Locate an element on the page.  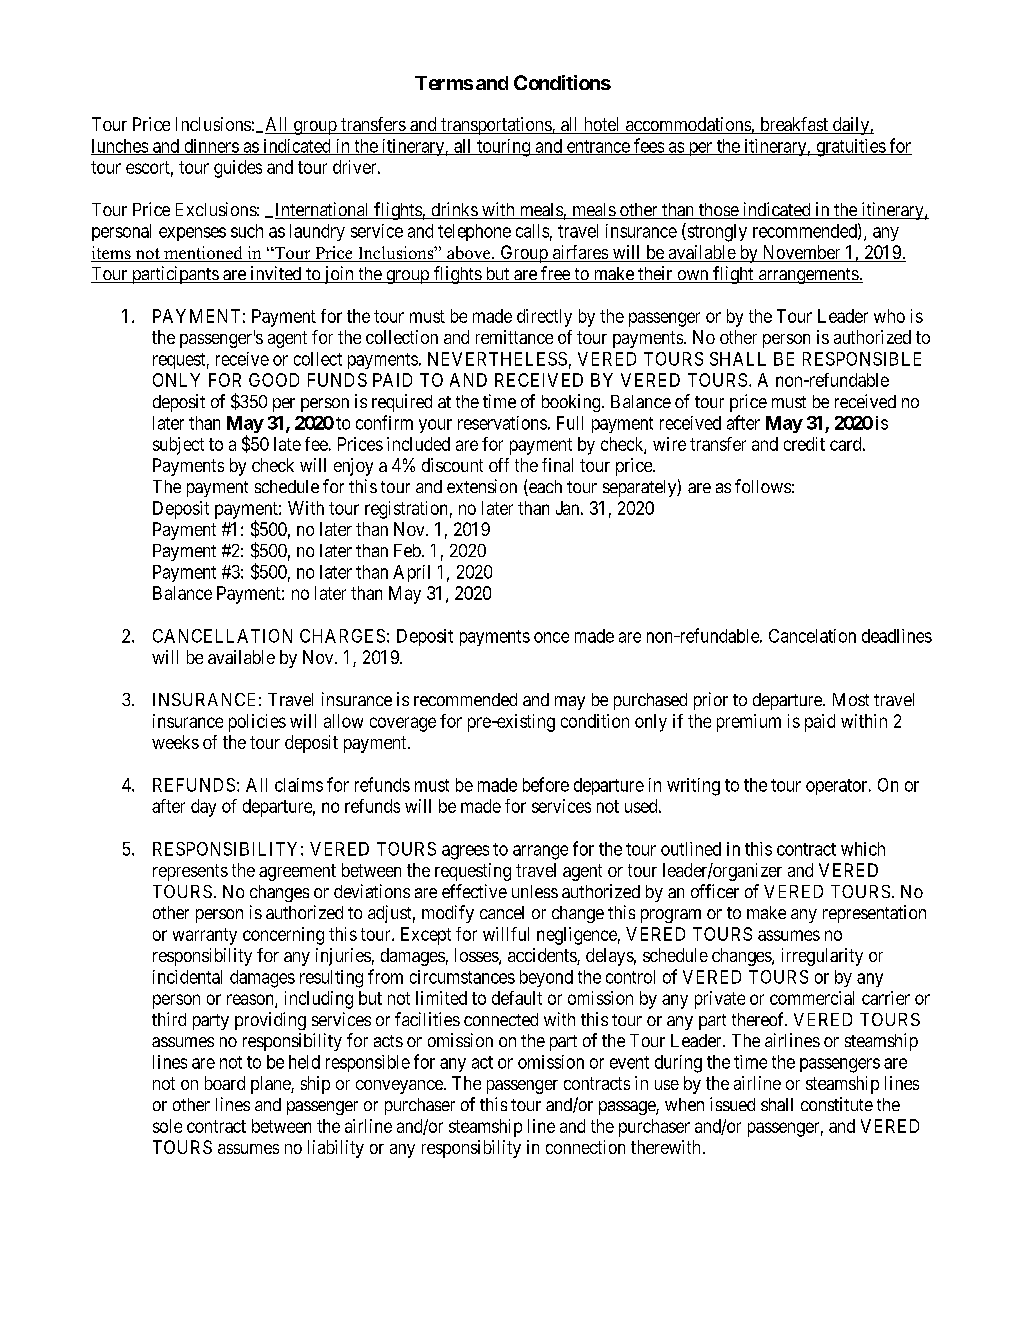
breakfast is located at coordinates (794, 125).
